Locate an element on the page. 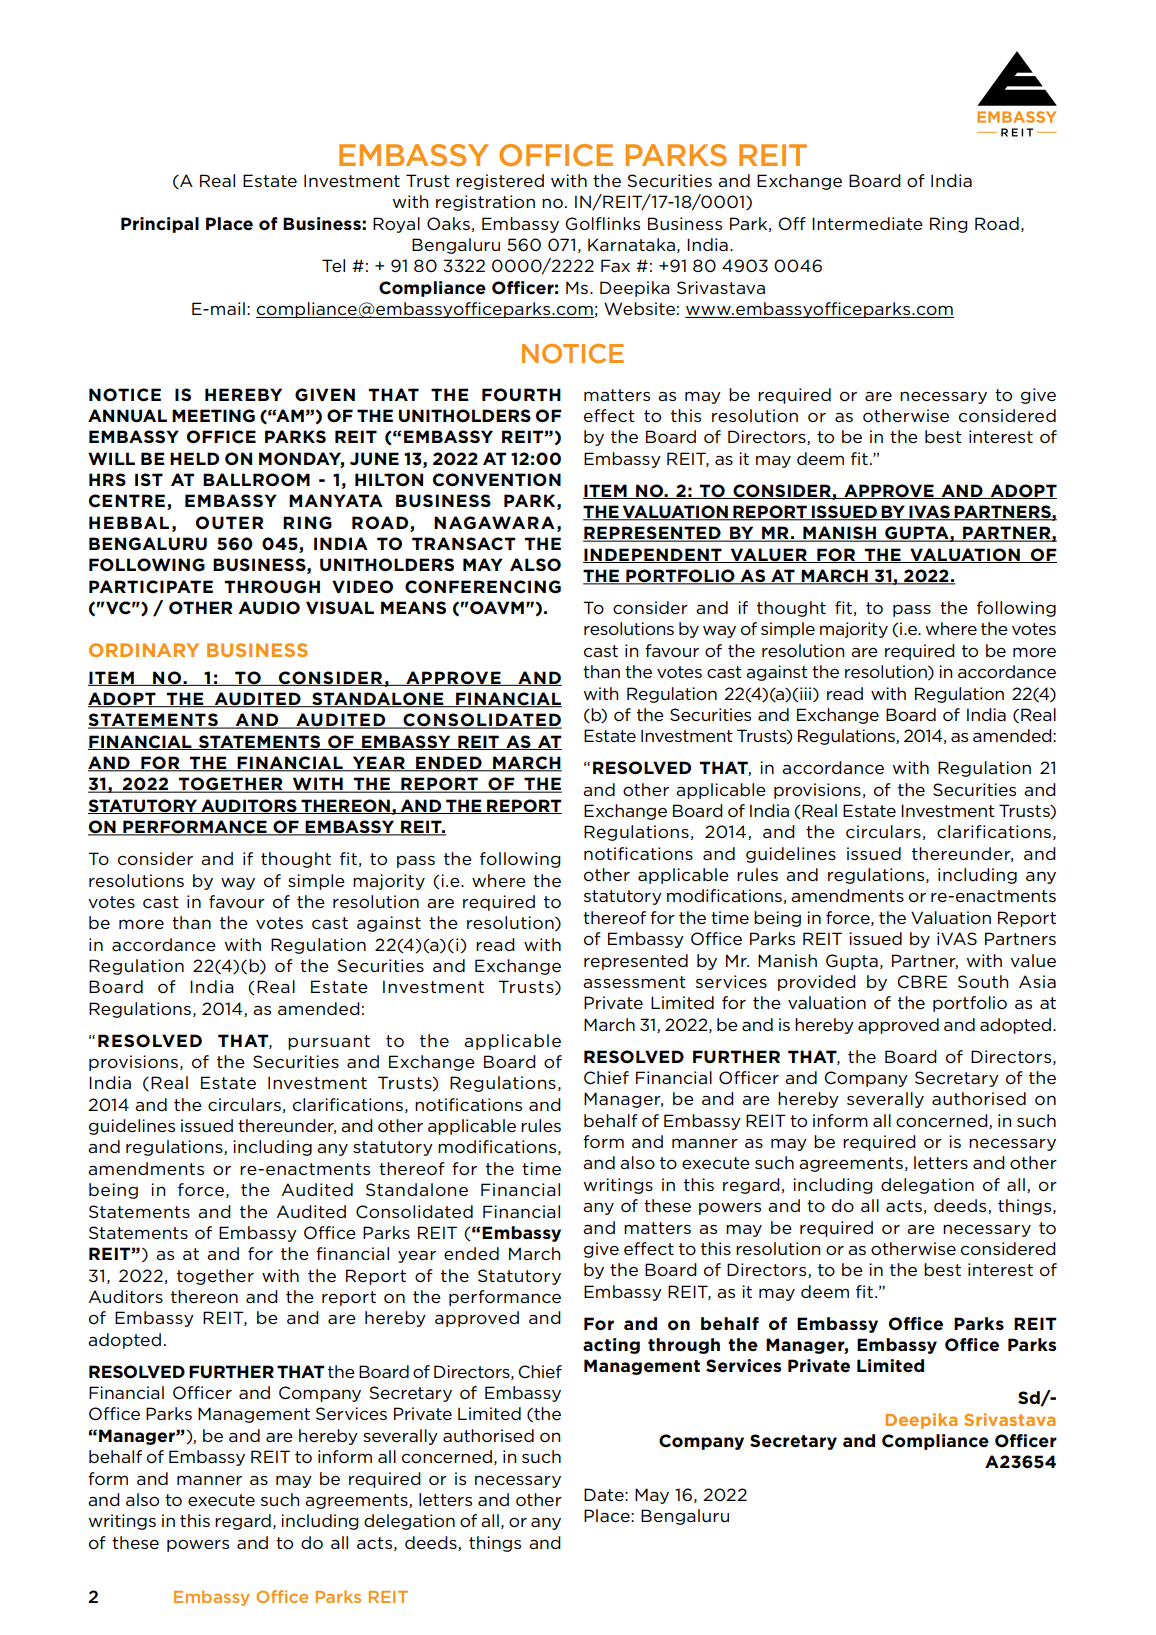 The height and width of the image is (1635, 1156). INDEPENDENT is located at coordinates (653, 555).
